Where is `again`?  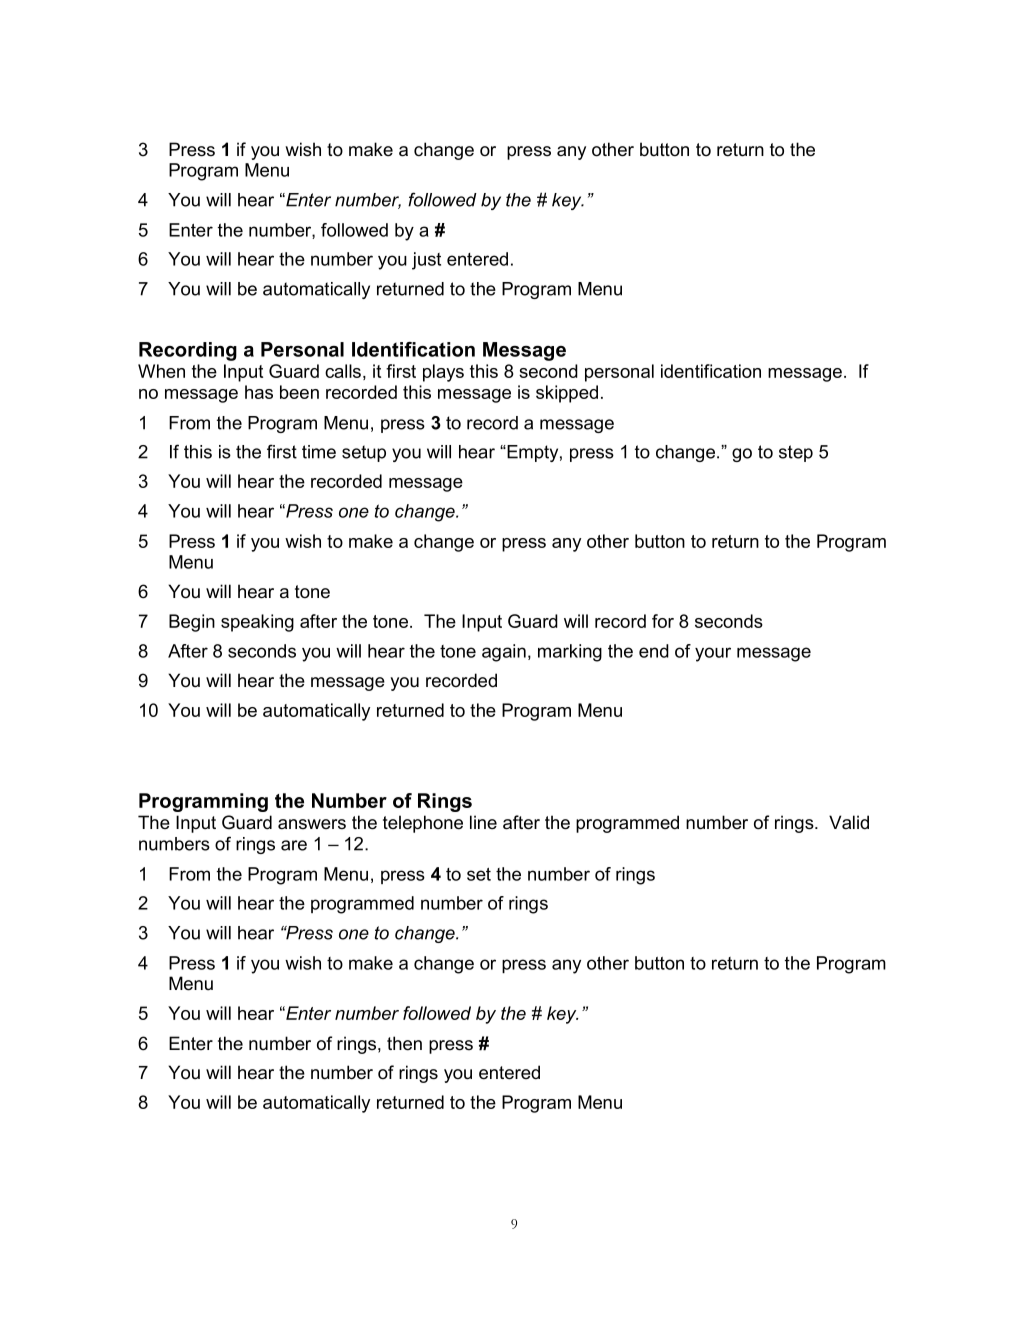
again is located at coordinates (504, 653).
